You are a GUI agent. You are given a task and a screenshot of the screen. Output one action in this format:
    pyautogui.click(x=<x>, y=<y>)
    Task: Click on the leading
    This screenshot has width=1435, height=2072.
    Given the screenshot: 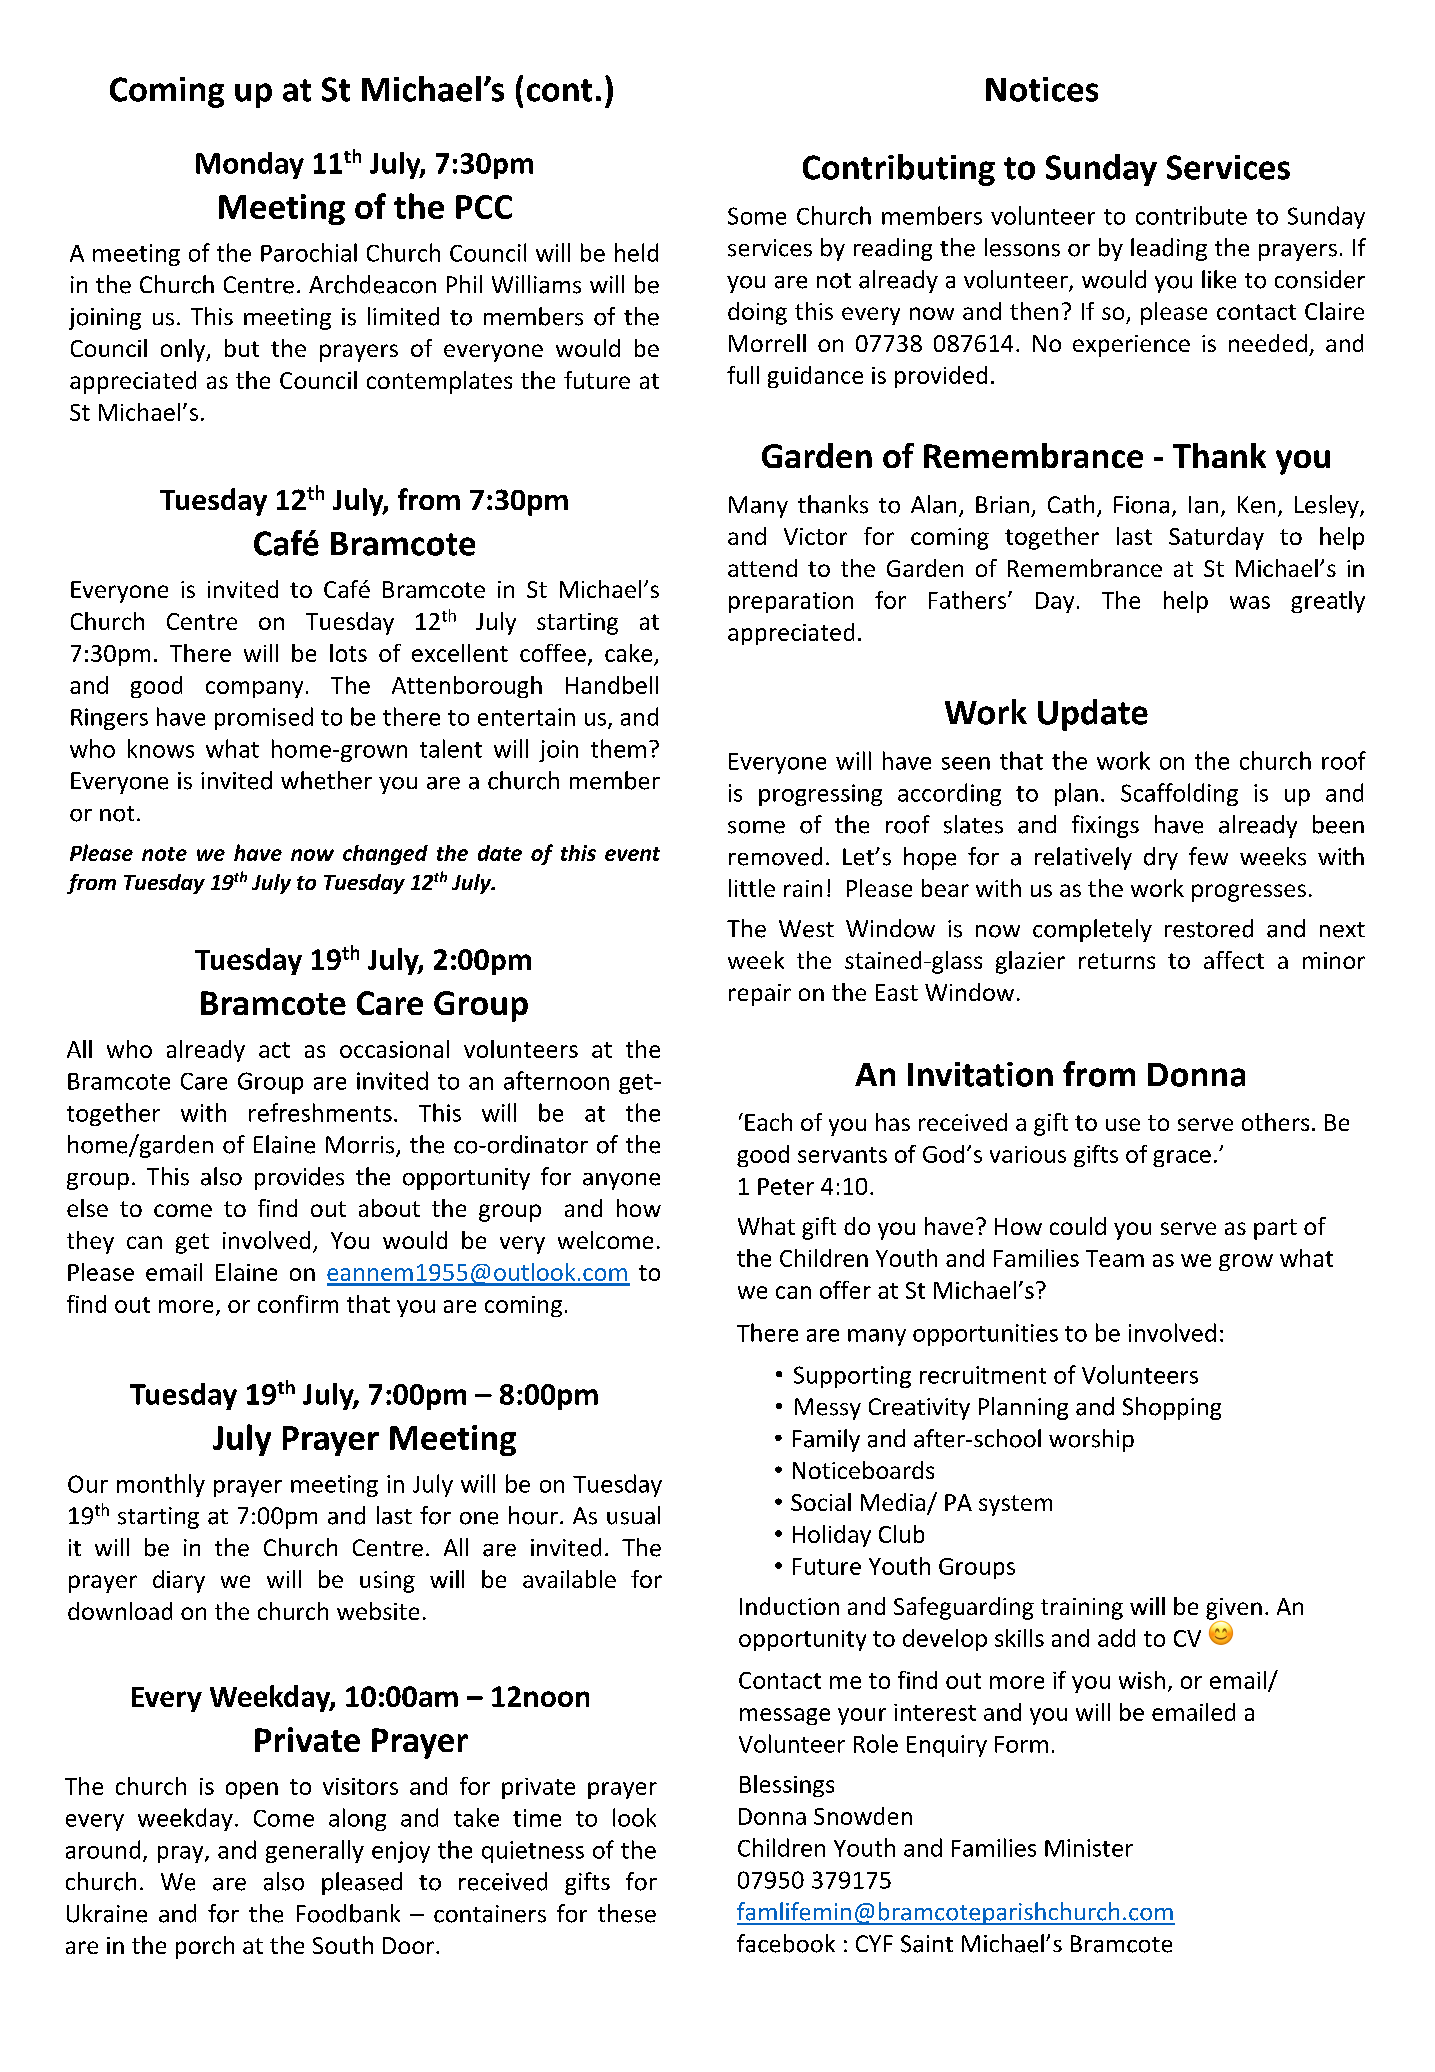 What is the action you would take?
    pyautogui.click(x=1169, y=249)
